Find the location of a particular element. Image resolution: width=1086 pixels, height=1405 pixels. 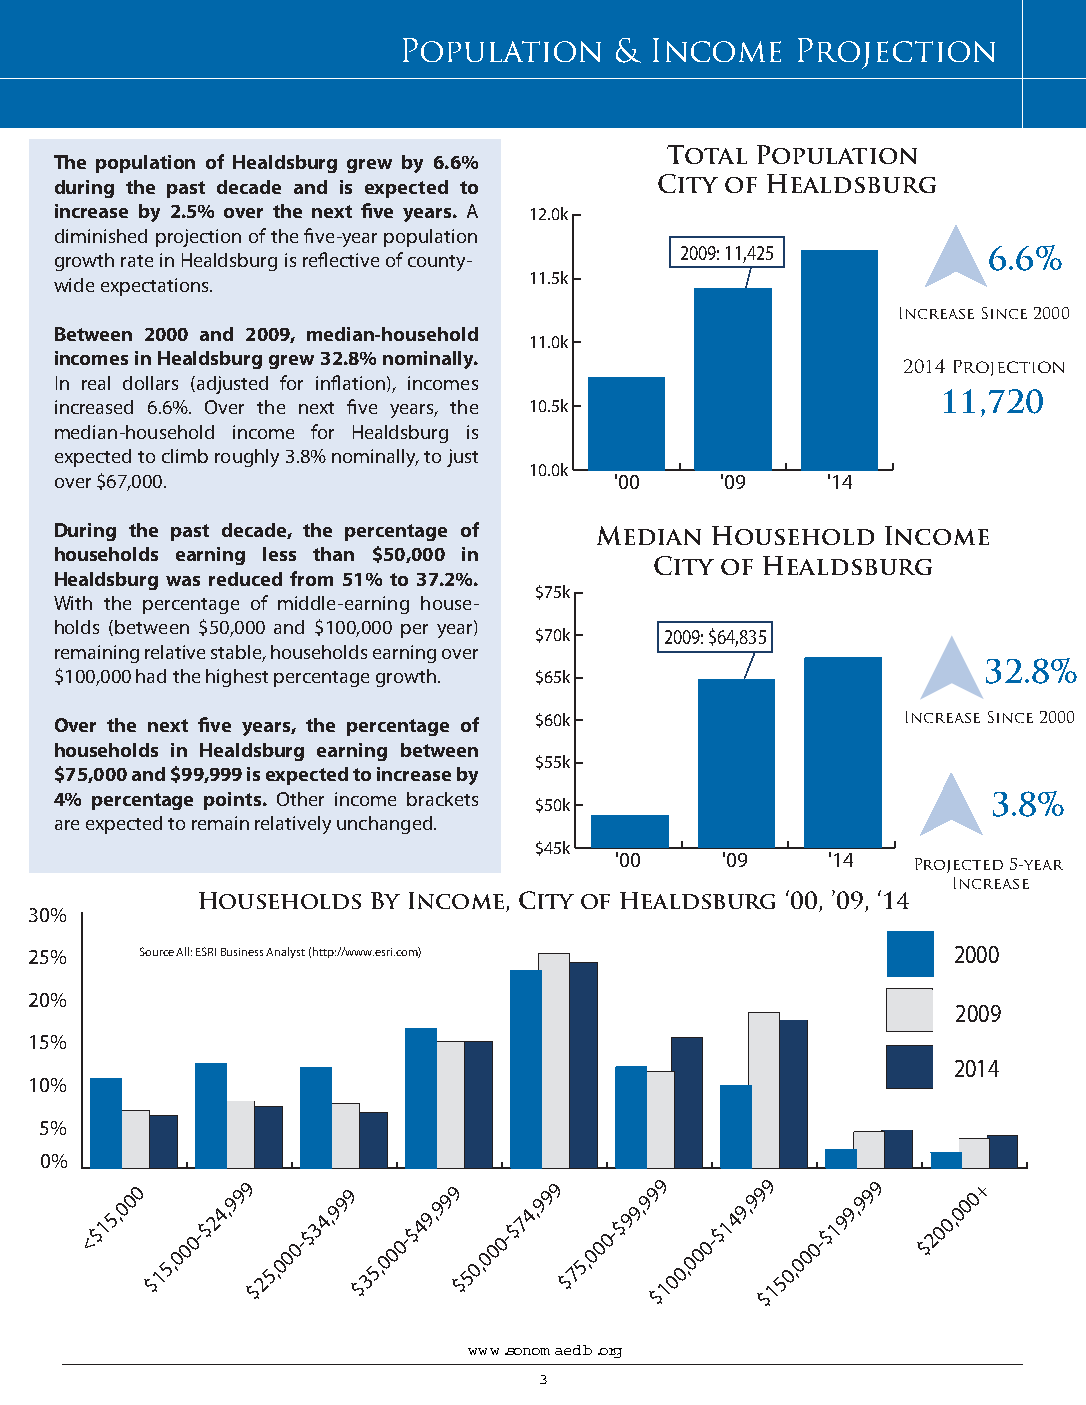

Analyst is located at coordinates (285, 952).
